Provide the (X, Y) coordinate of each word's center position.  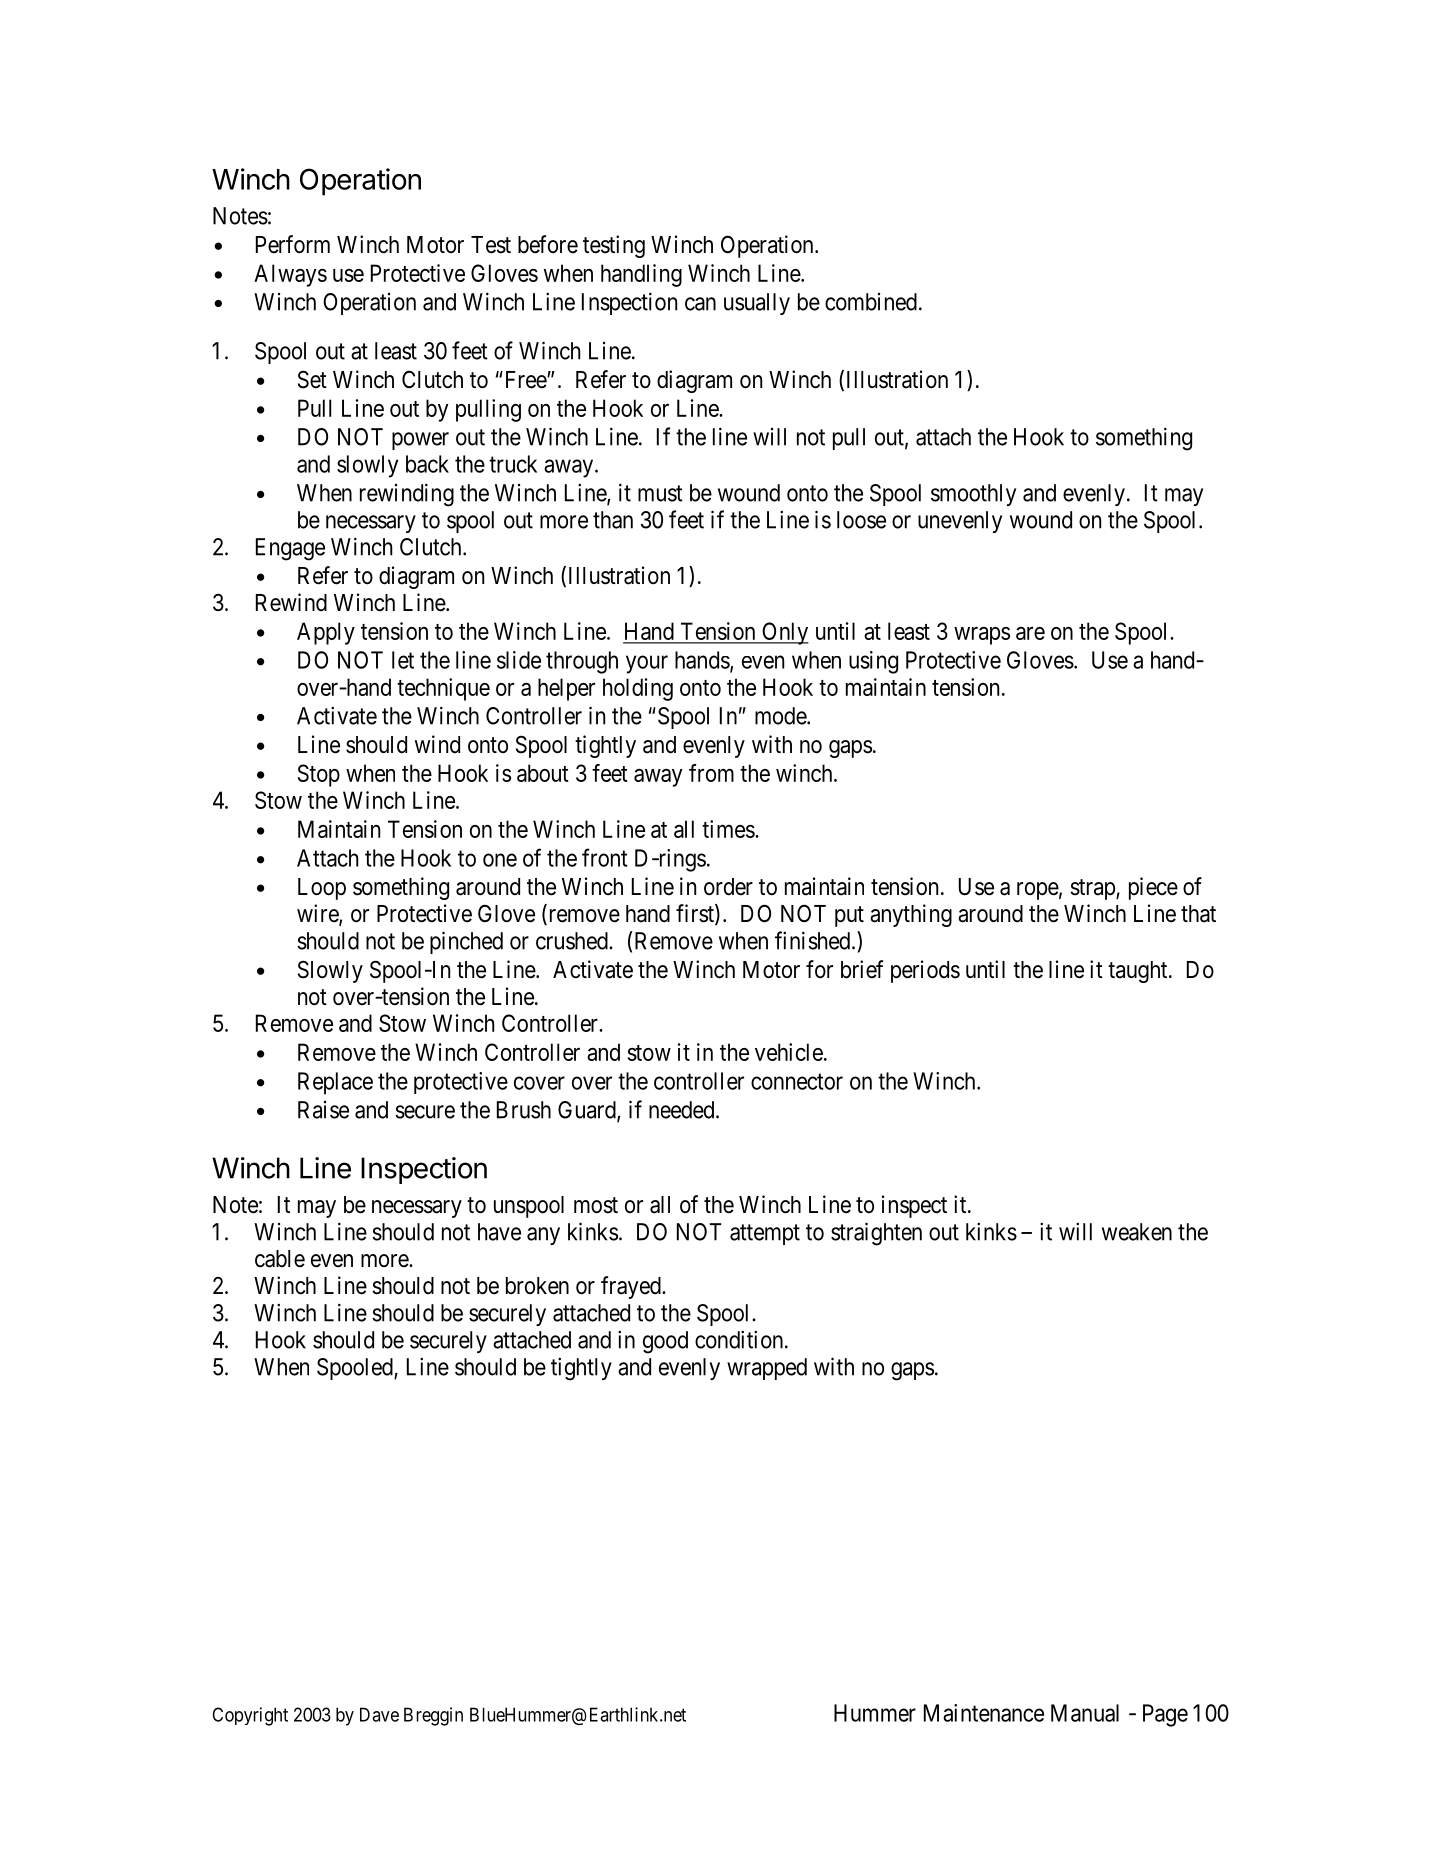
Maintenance (984, 1713)
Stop (319, 775)
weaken (1137, 1232)
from (711, 773)
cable (280, 1259)
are (1030, 633)
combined (871, 302)
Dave (379, 1714)
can (700, 304)
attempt (765, 1234)
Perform (293, 244)
